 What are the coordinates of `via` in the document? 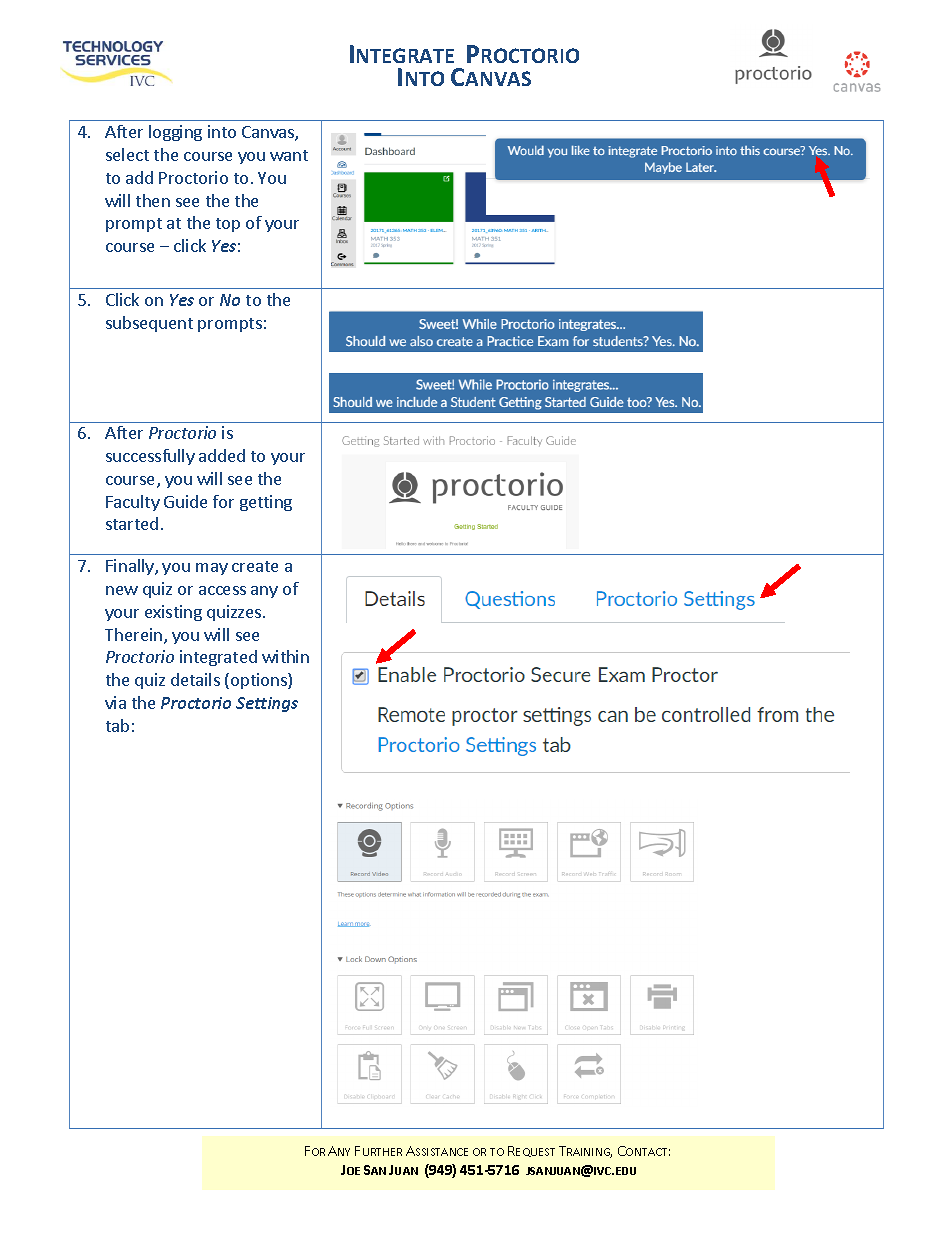 It's located at (115, 702).
